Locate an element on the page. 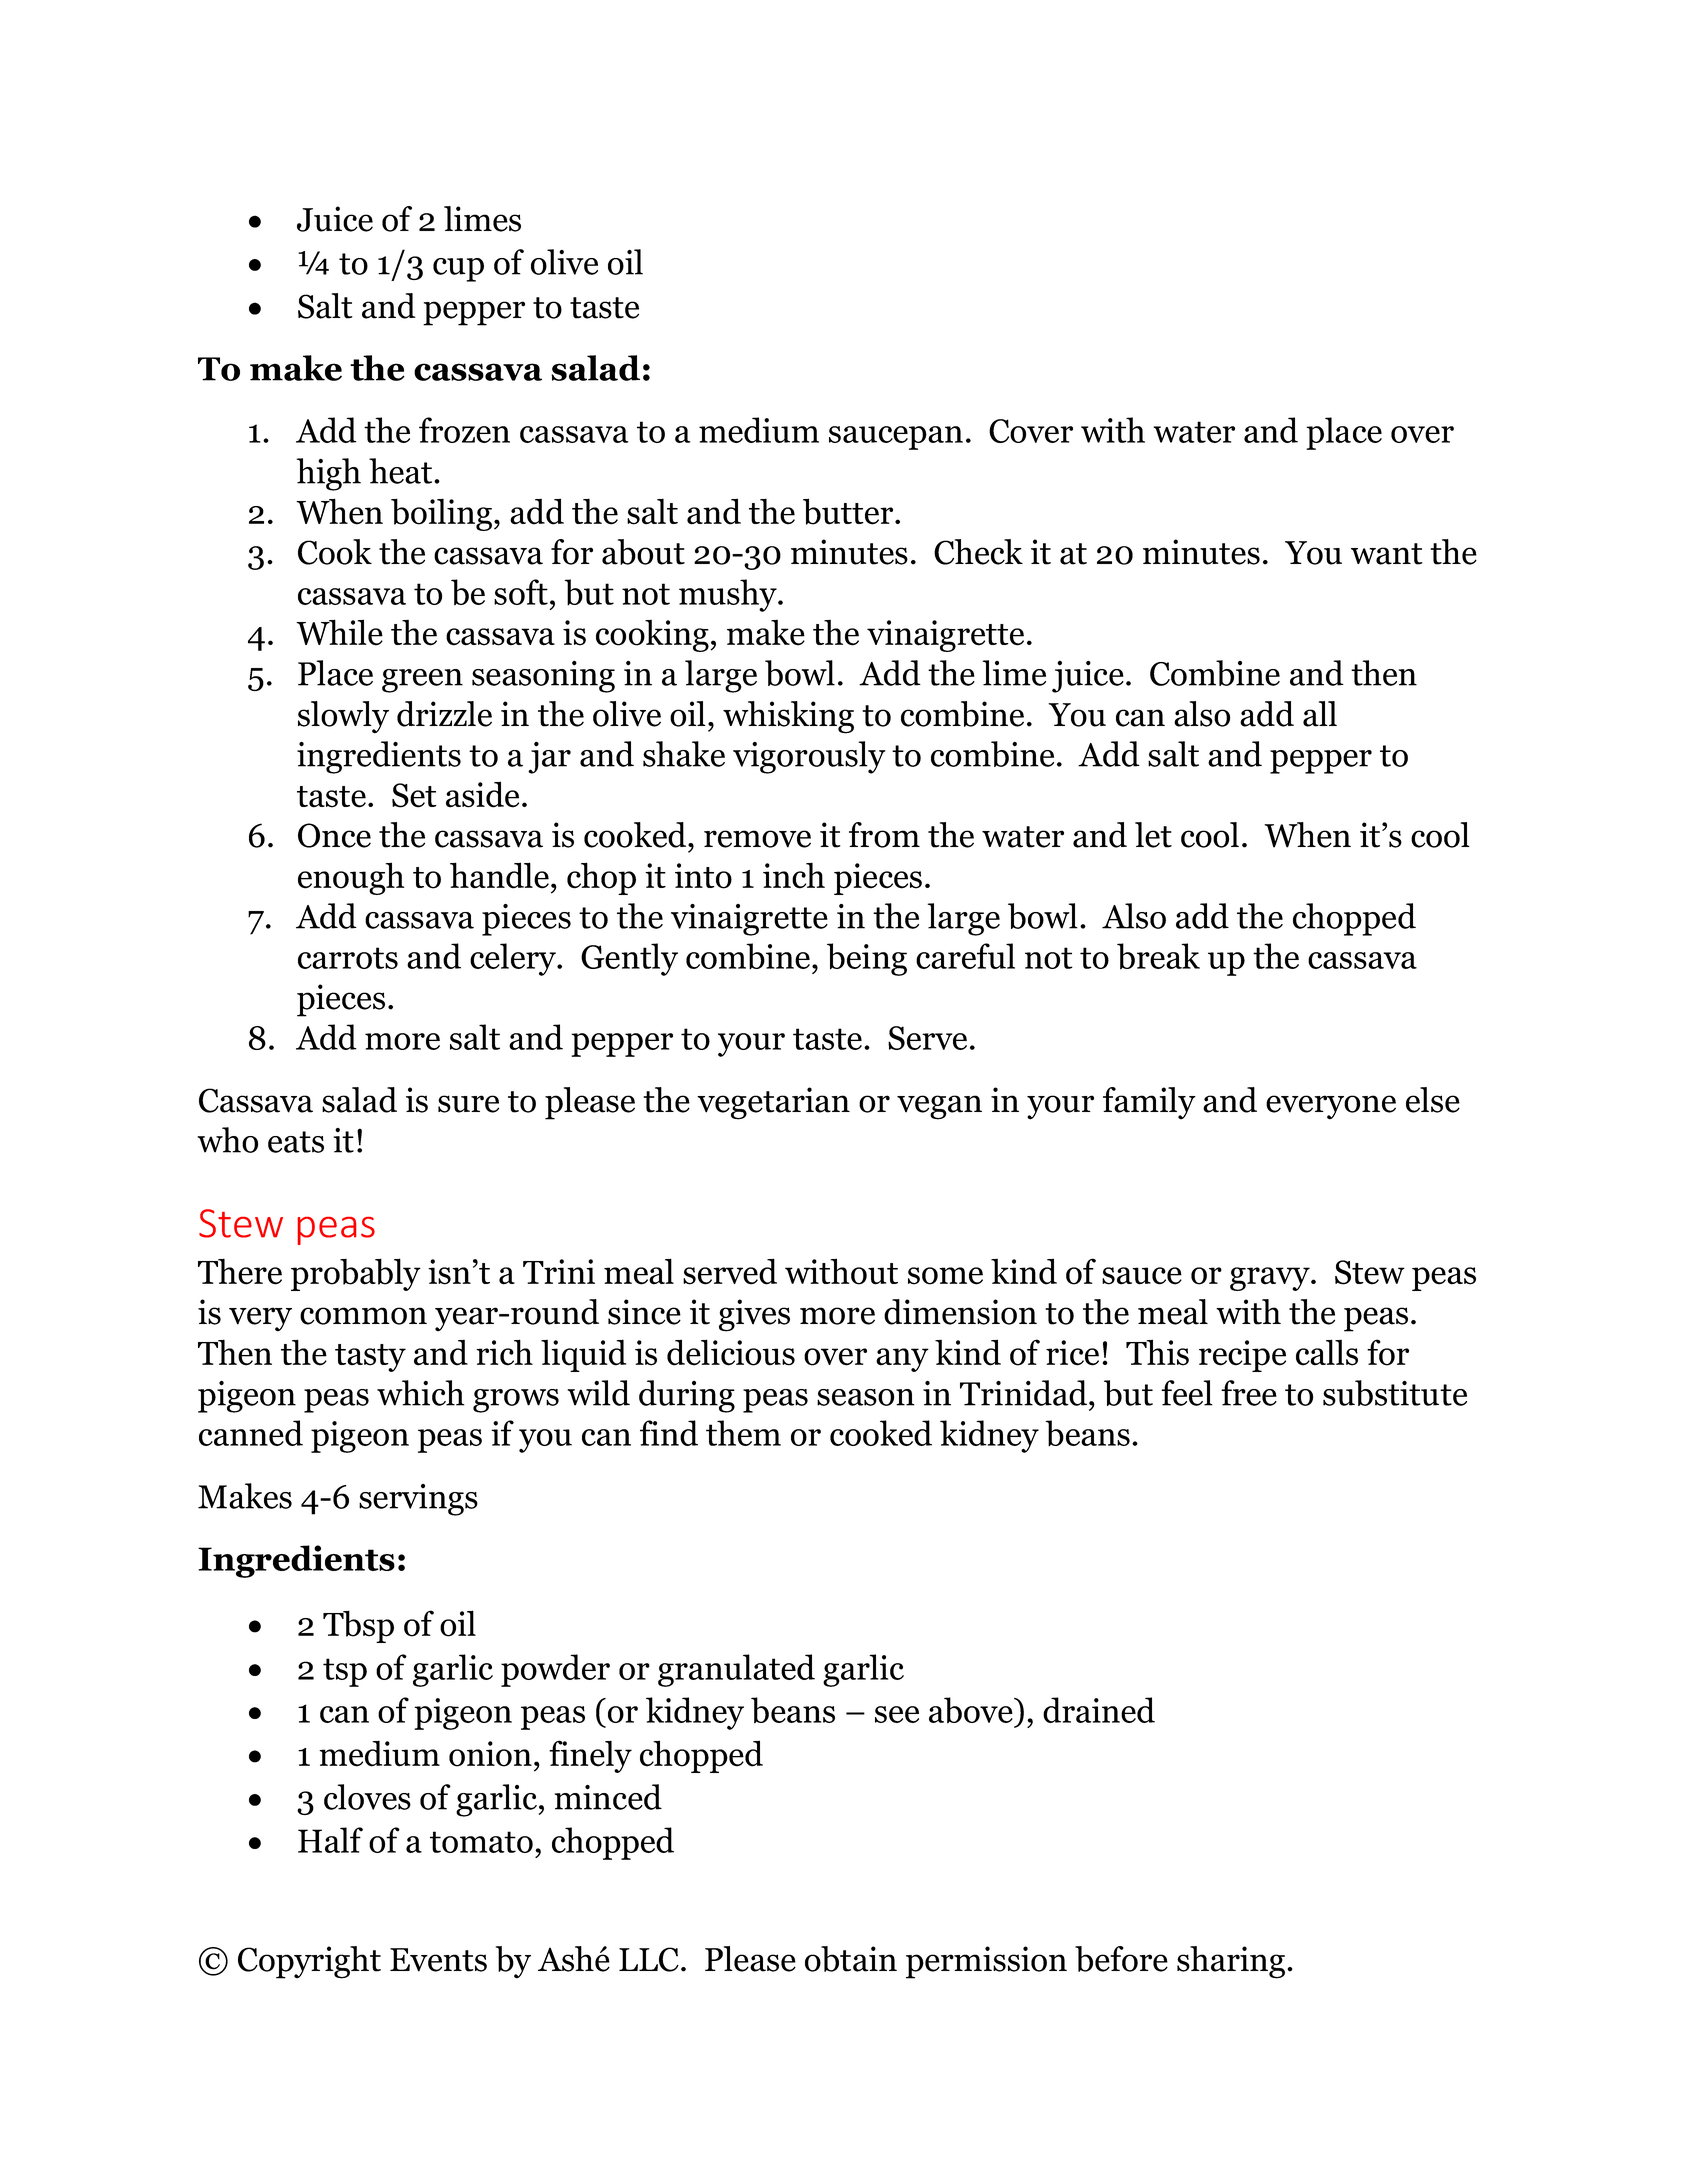 The image size is (1682, 2177). slowly is located at coordinates (343, 717).
